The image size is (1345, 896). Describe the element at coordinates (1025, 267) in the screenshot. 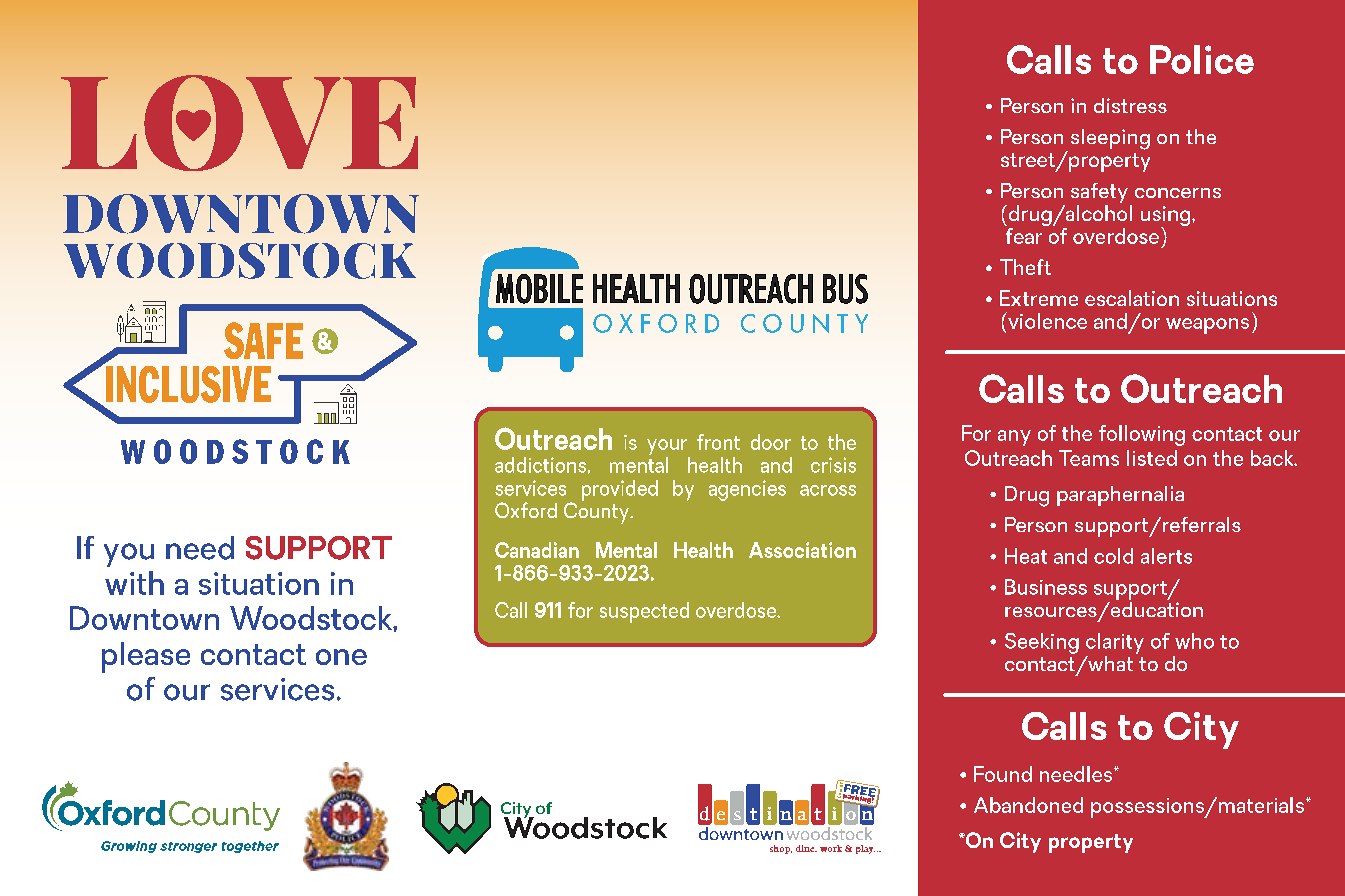

I see `Theft` at that location.
